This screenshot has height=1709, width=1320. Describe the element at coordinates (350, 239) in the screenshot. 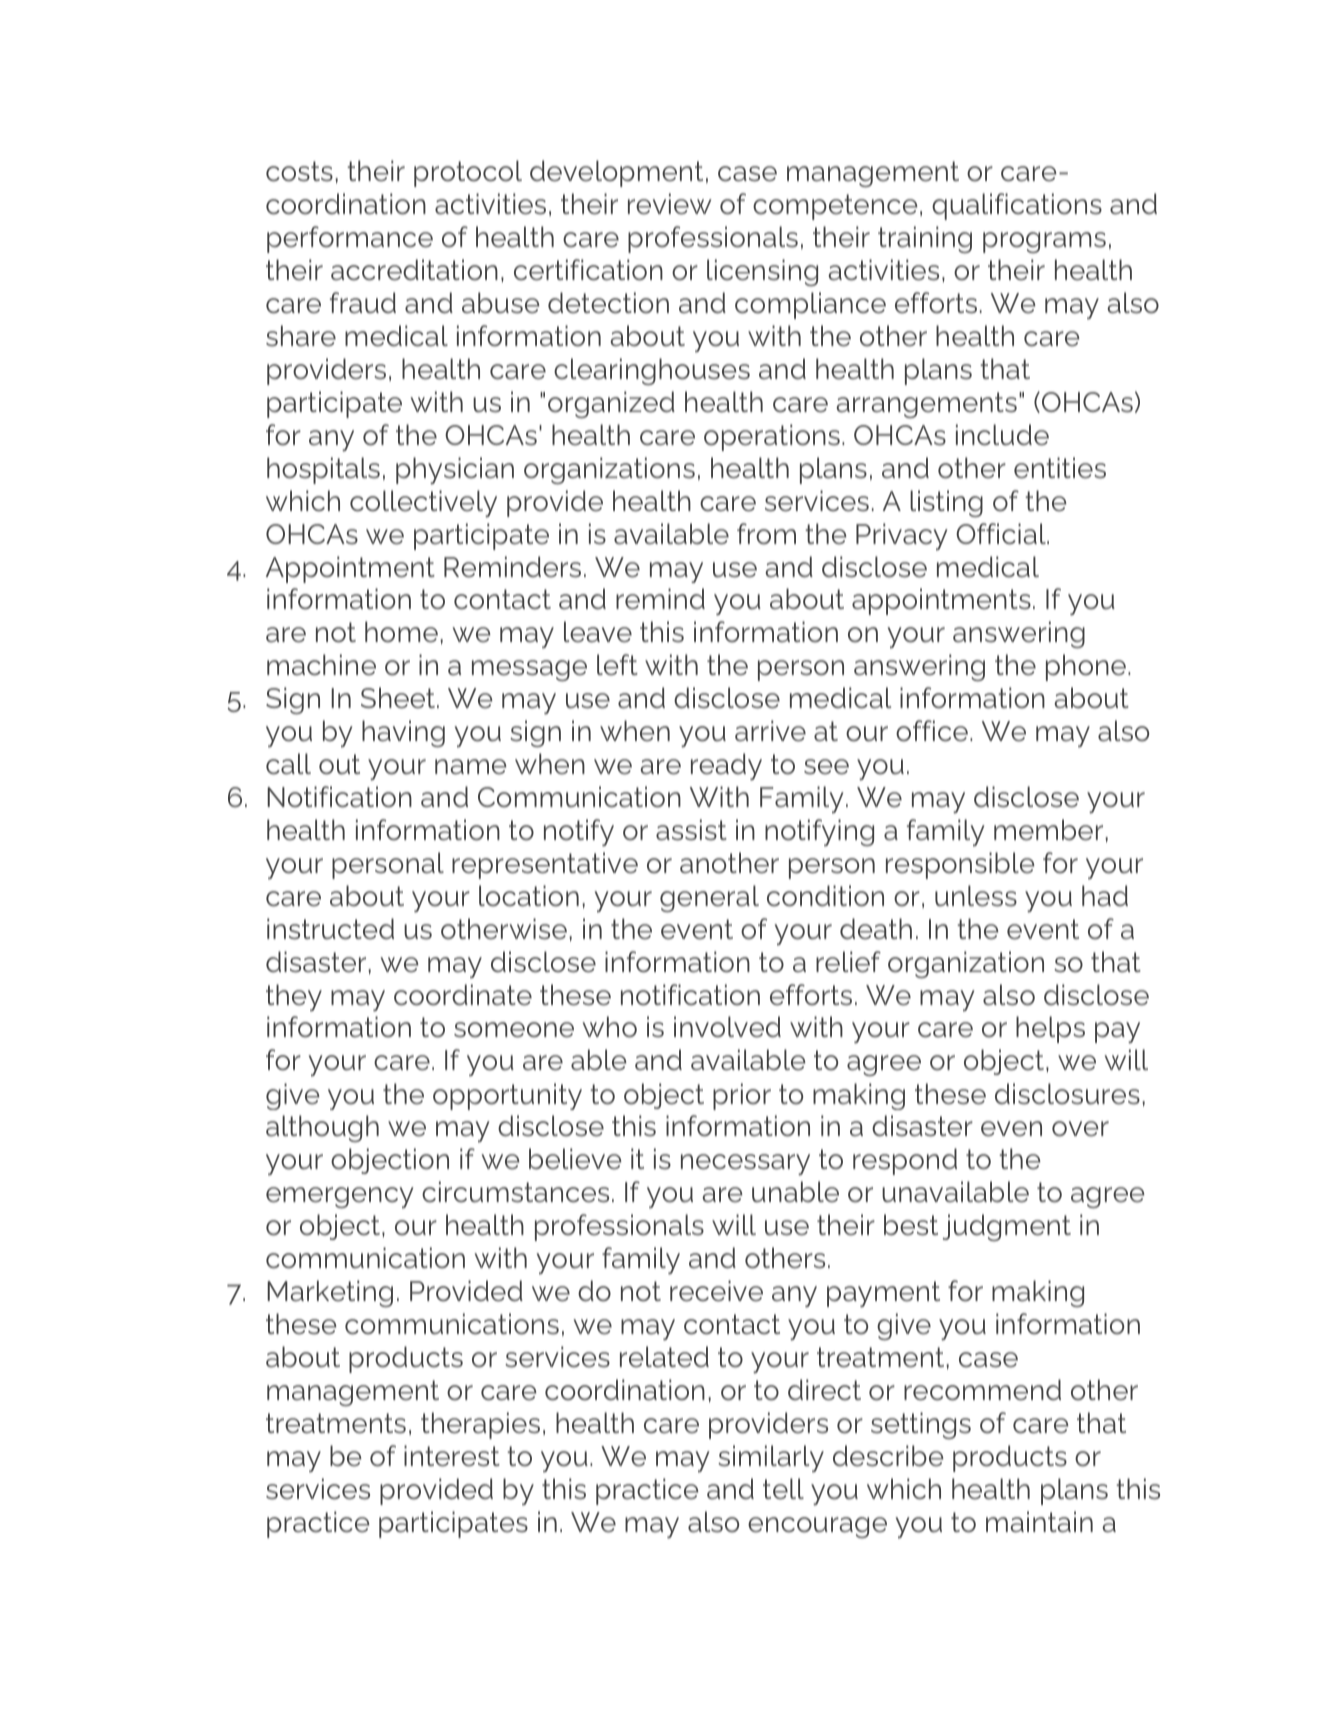

I see `performance` at that location.
